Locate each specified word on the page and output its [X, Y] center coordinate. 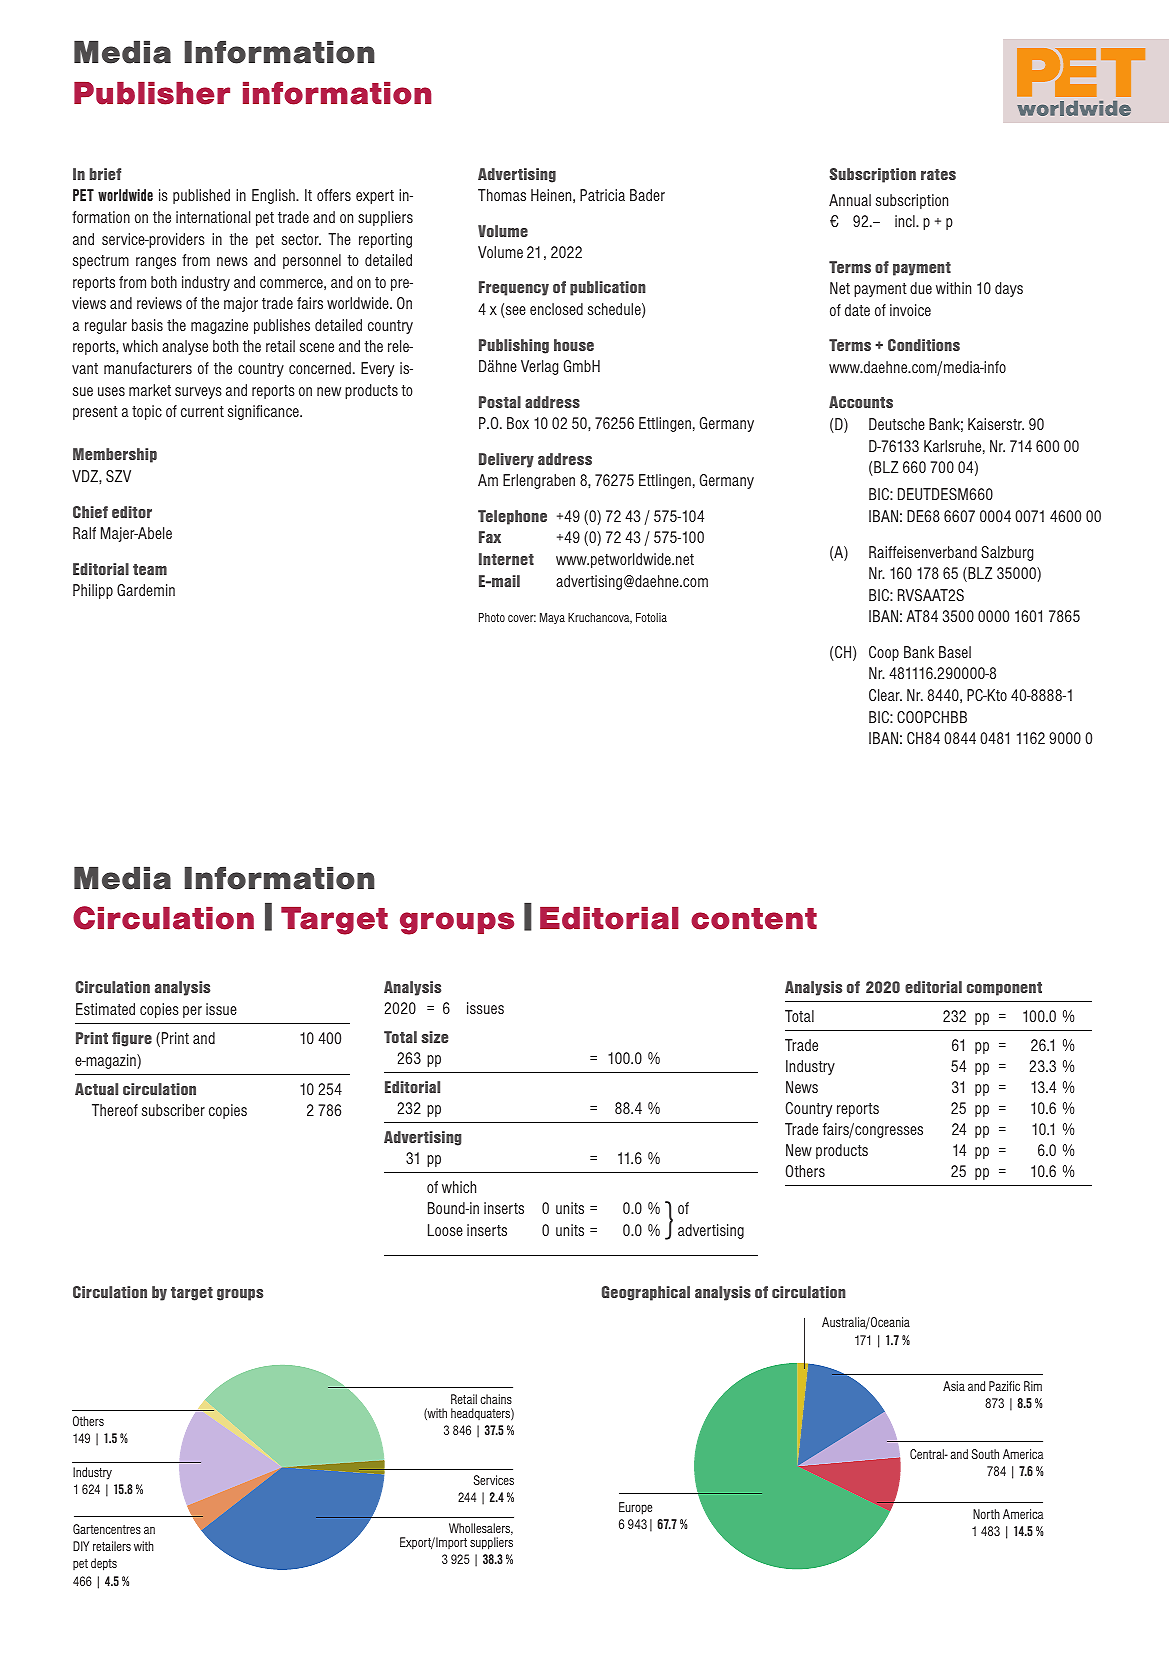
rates [938, 174]
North [986, 1514]
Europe [635, 1508]
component [1004, 989]
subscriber [173, 1110]
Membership [115, 455]
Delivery [506, 460]
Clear [885, 695]
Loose [445, 1230]
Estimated [105, 1009]
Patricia [602, 195]
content [754, 919]
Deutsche [897, 424]
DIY [81, 1546]
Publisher [152, 93]
